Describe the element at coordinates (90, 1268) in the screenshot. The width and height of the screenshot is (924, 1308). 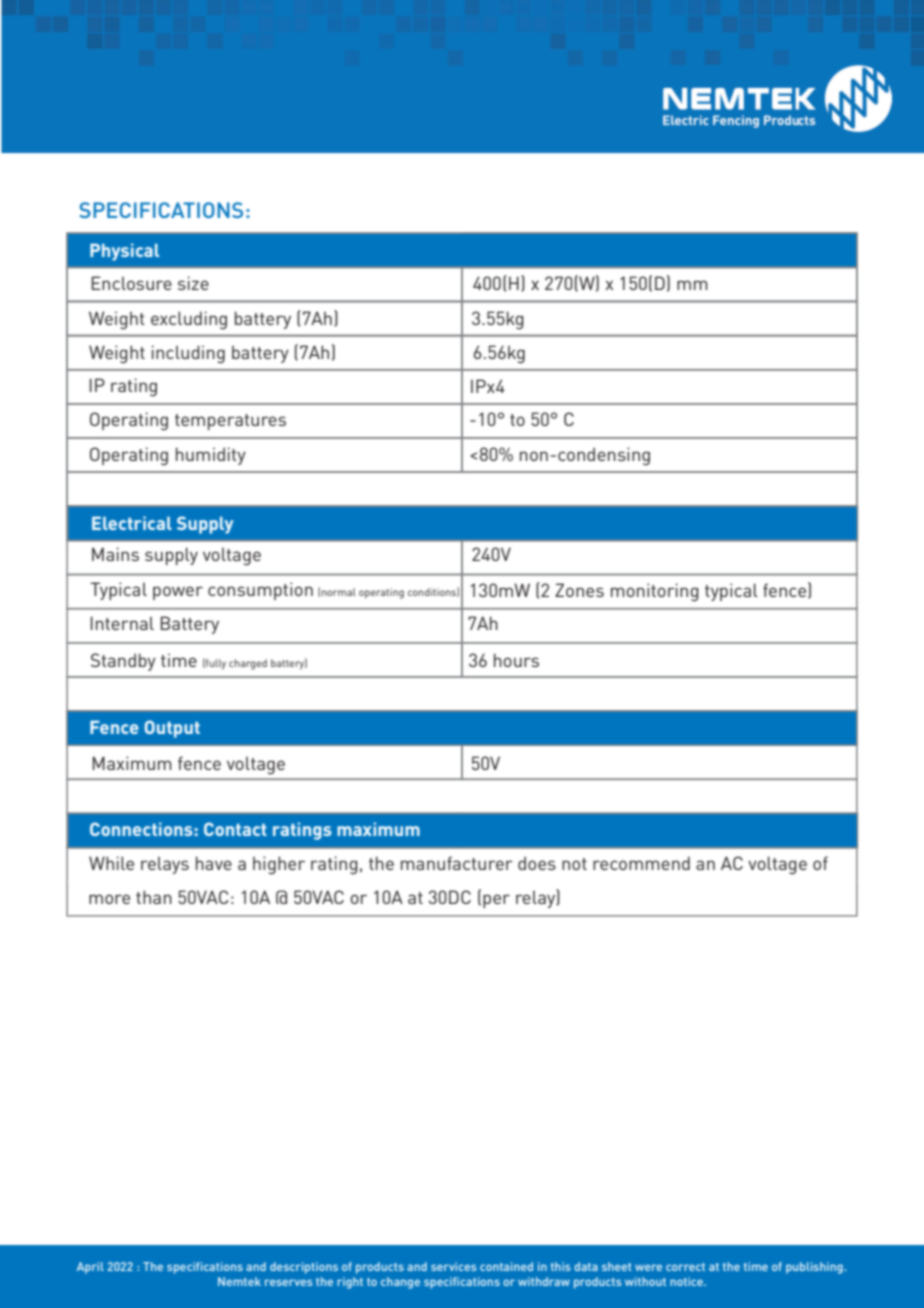
I see `April` at that location.
